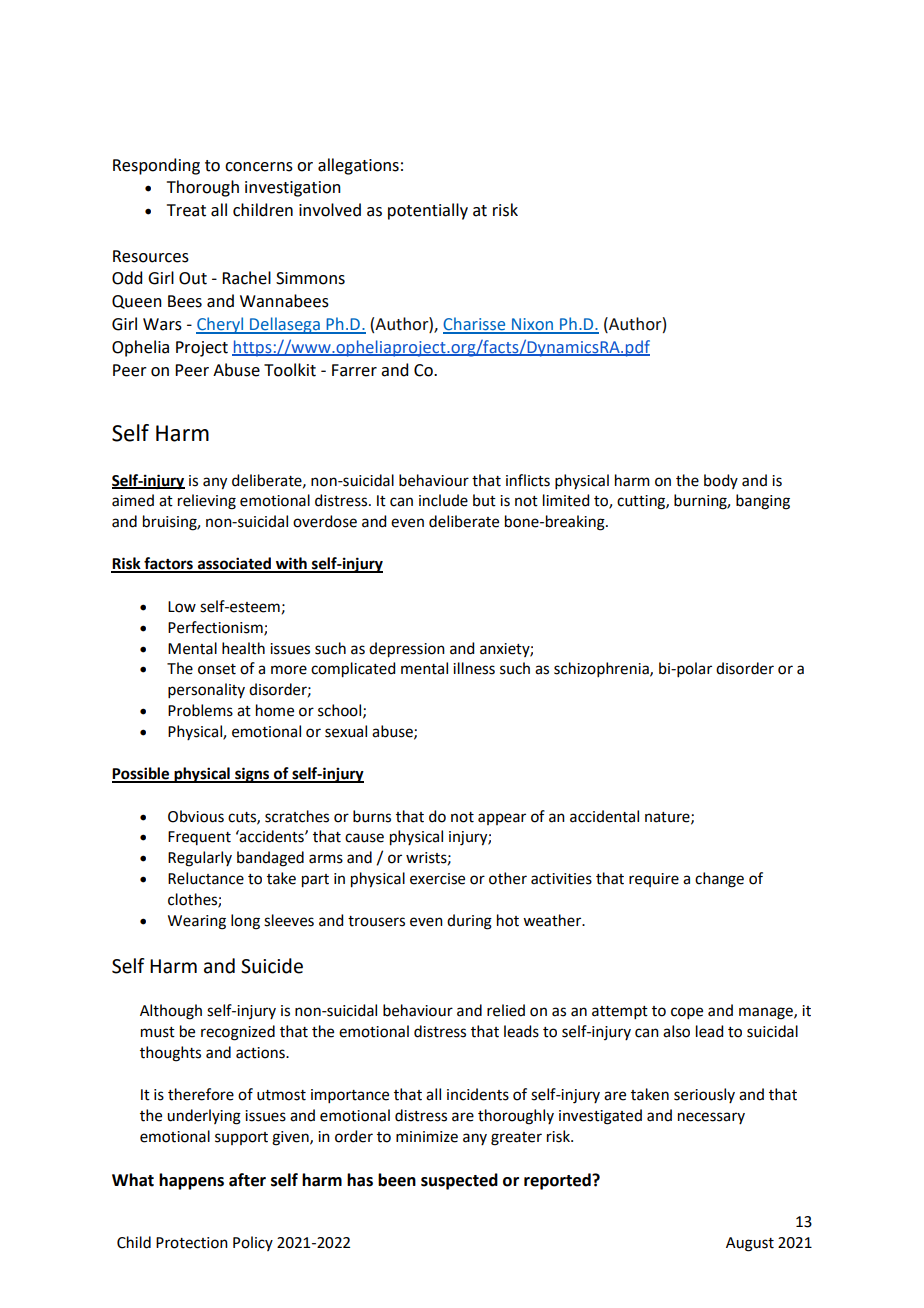 The image size is (924, 1308). What do you see at coordinates (721, 481) in the screenshot?
I see `body` at bounding box center [721, 481].
